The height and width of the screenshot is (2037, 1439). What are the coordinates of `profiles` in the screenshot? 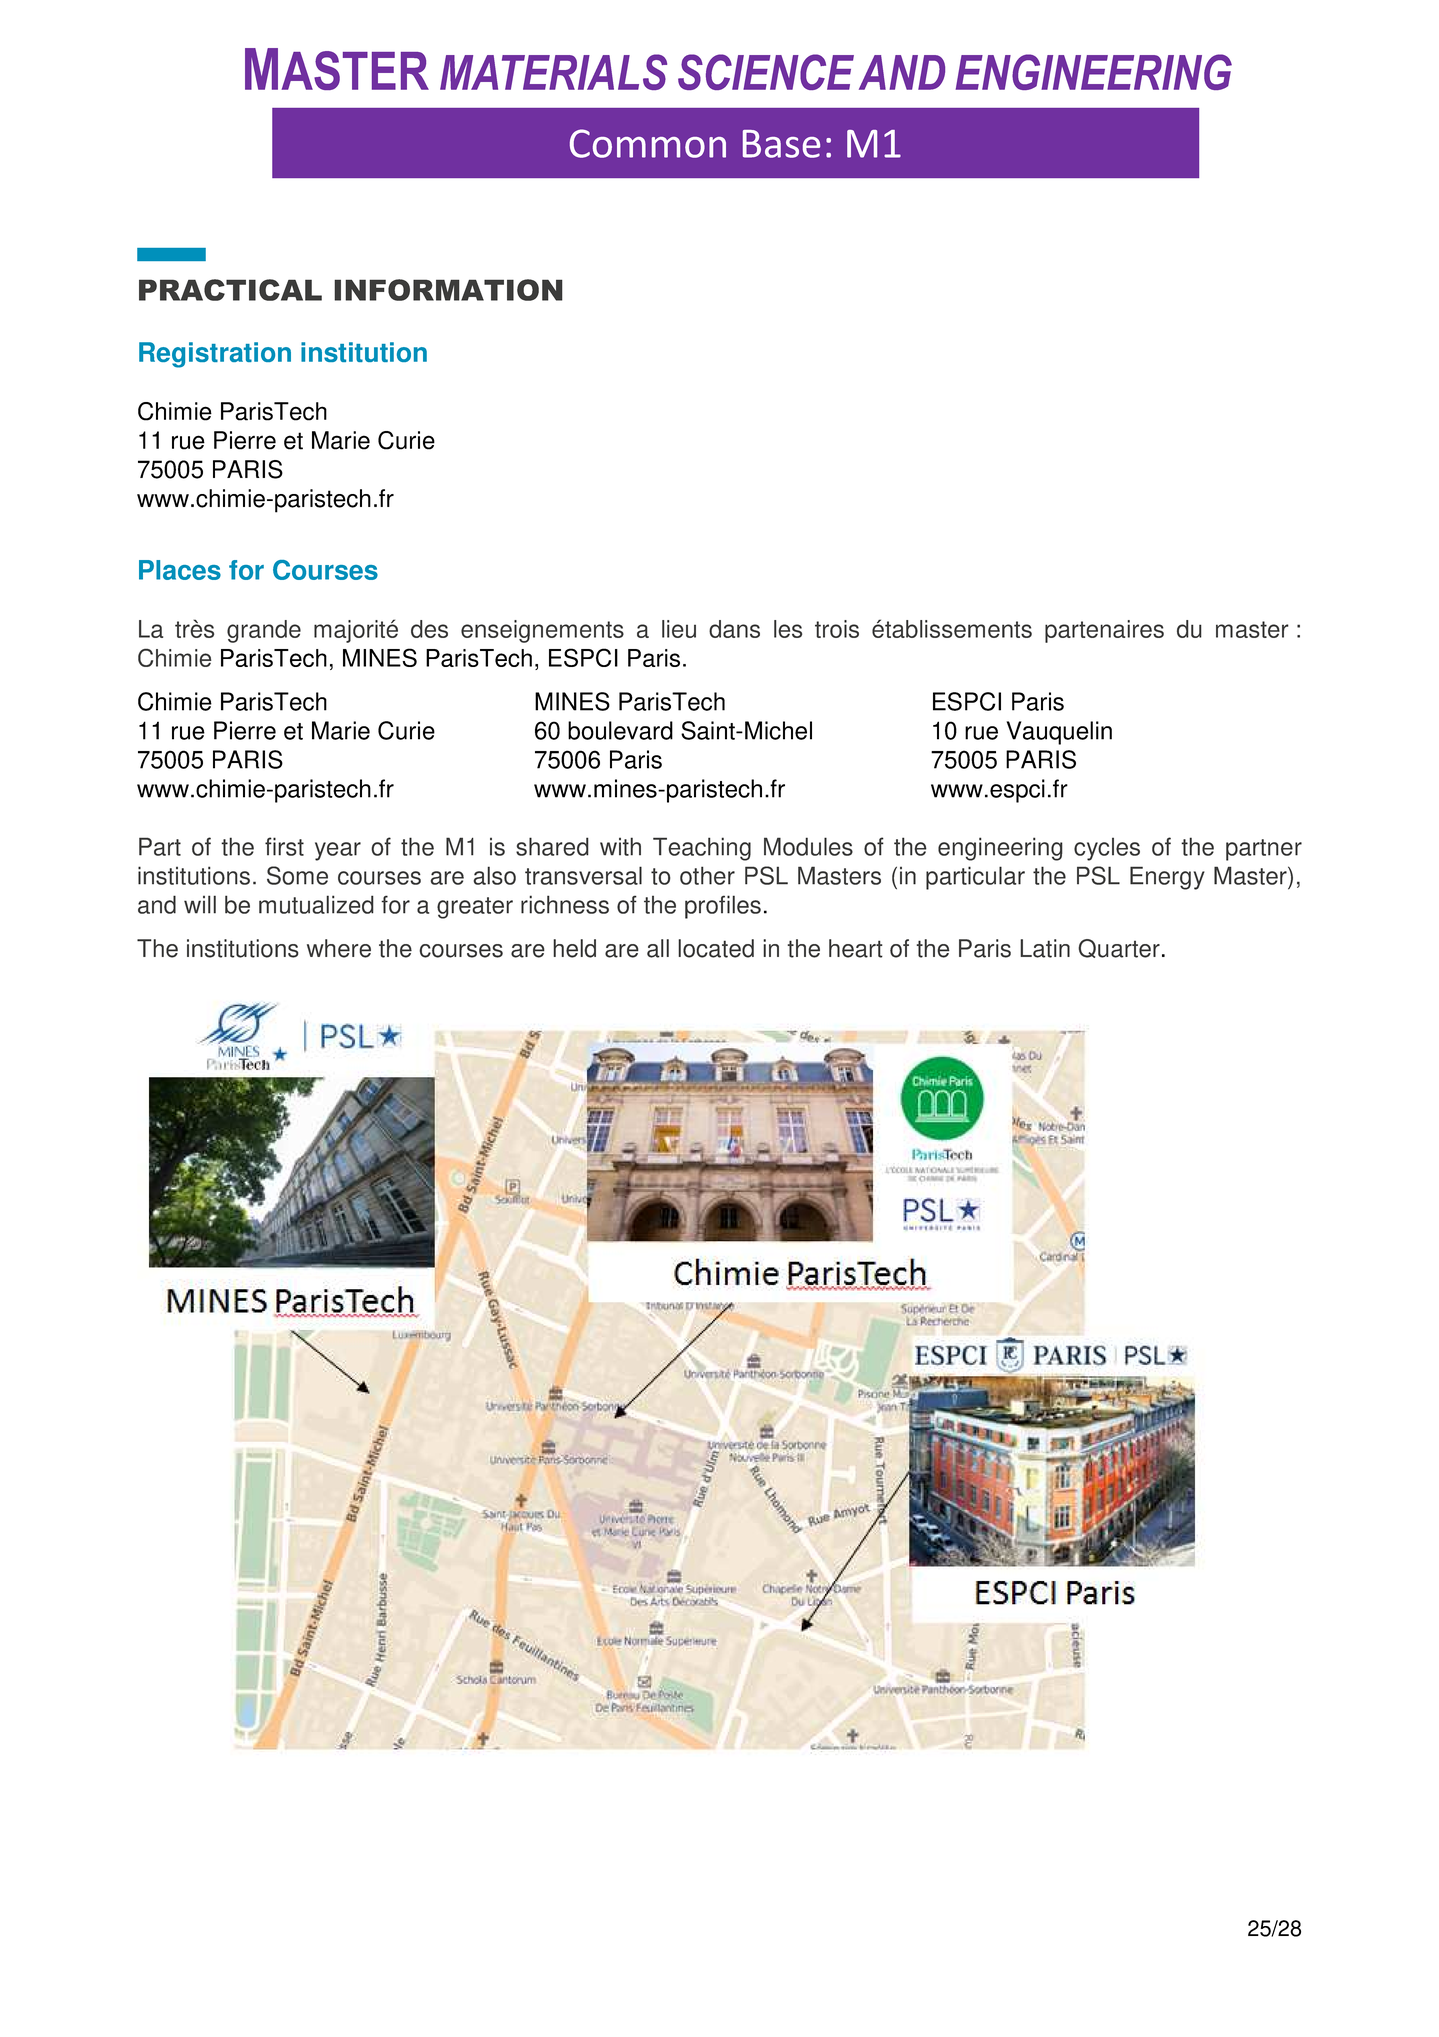 It's located at (723, 907).
